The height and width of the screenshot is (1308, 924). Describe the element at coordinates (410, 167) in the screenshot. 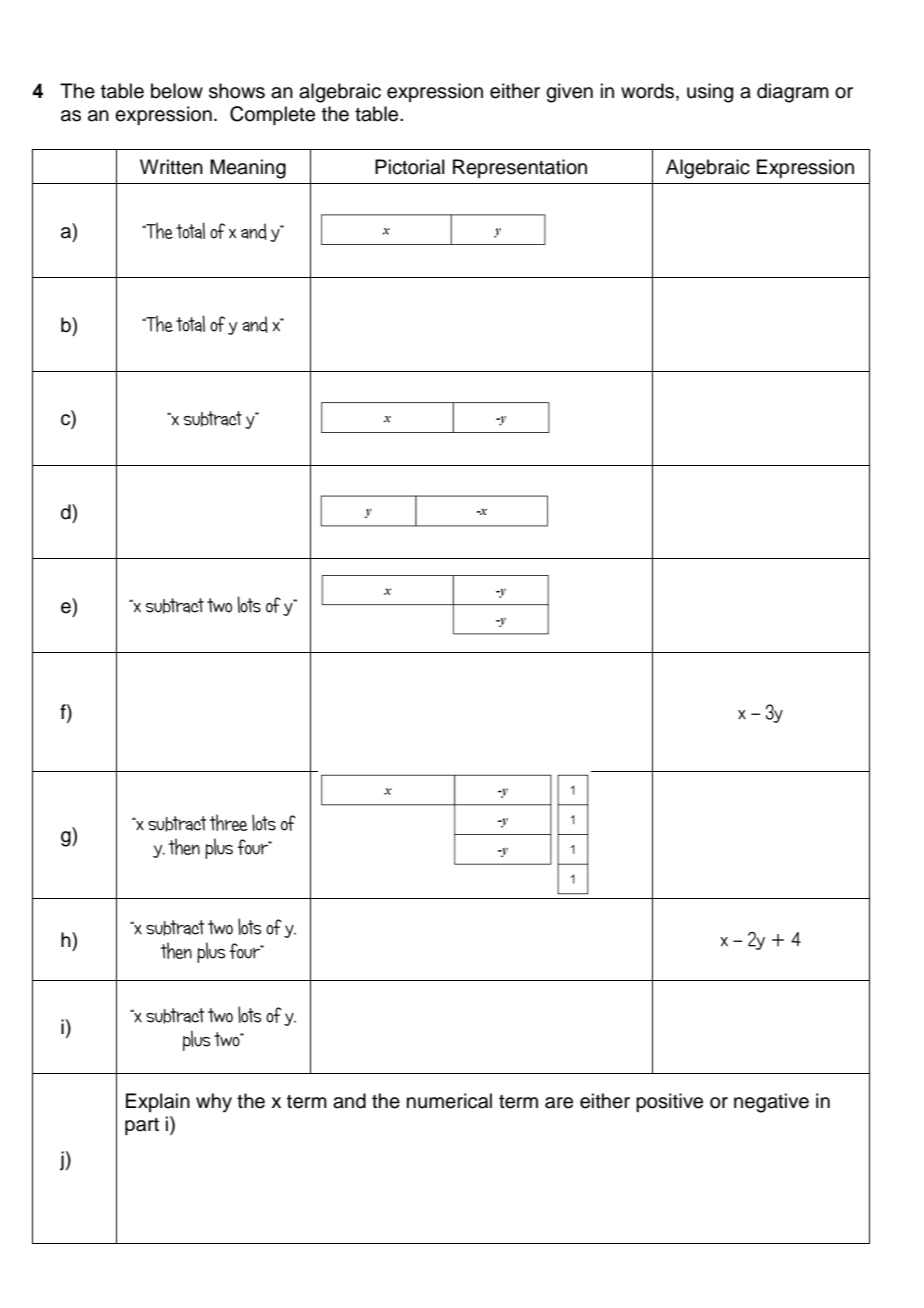

I see `Pictorial` at that location.
